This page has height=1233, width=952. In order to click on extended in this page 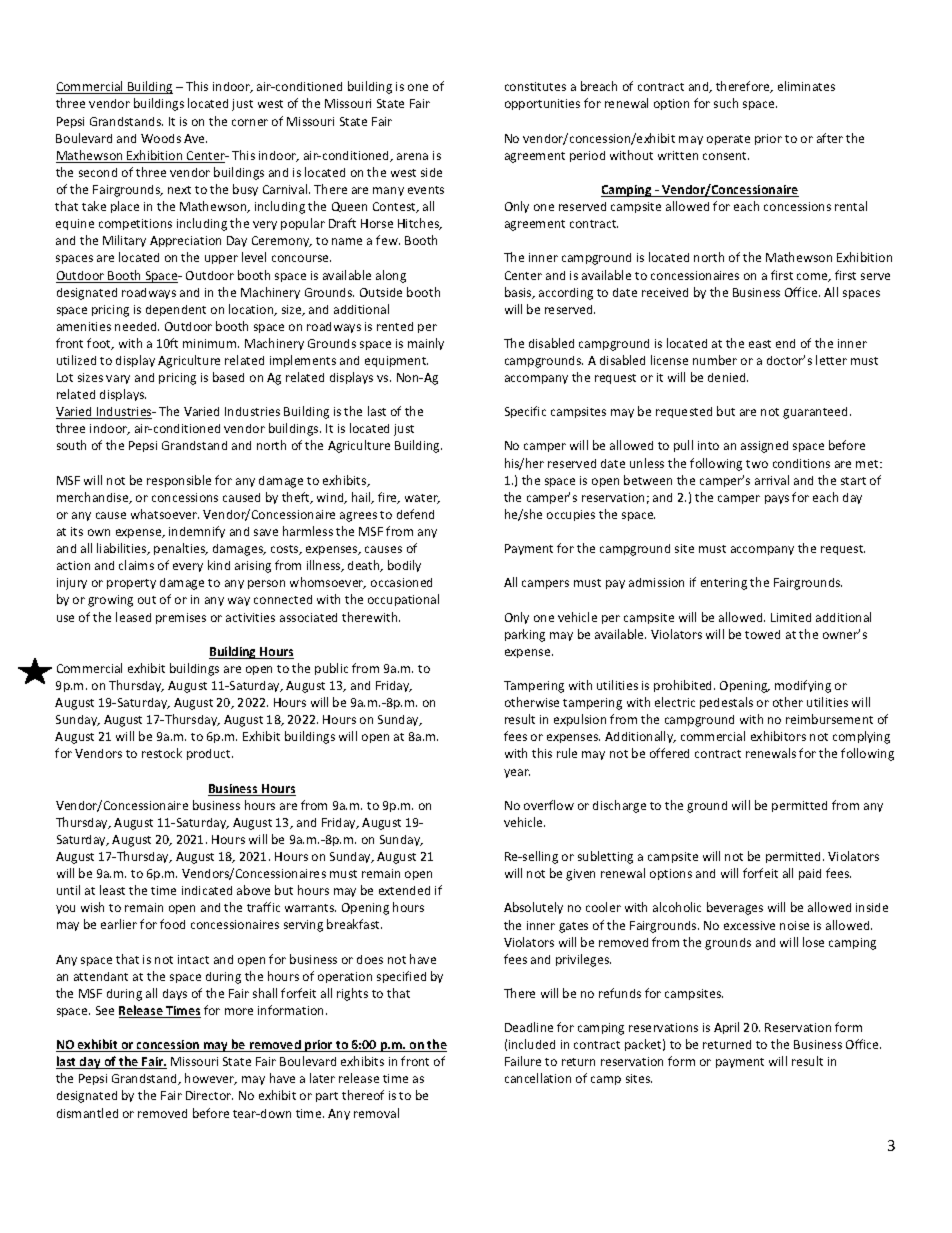, I will do `click(404, 890)`.
